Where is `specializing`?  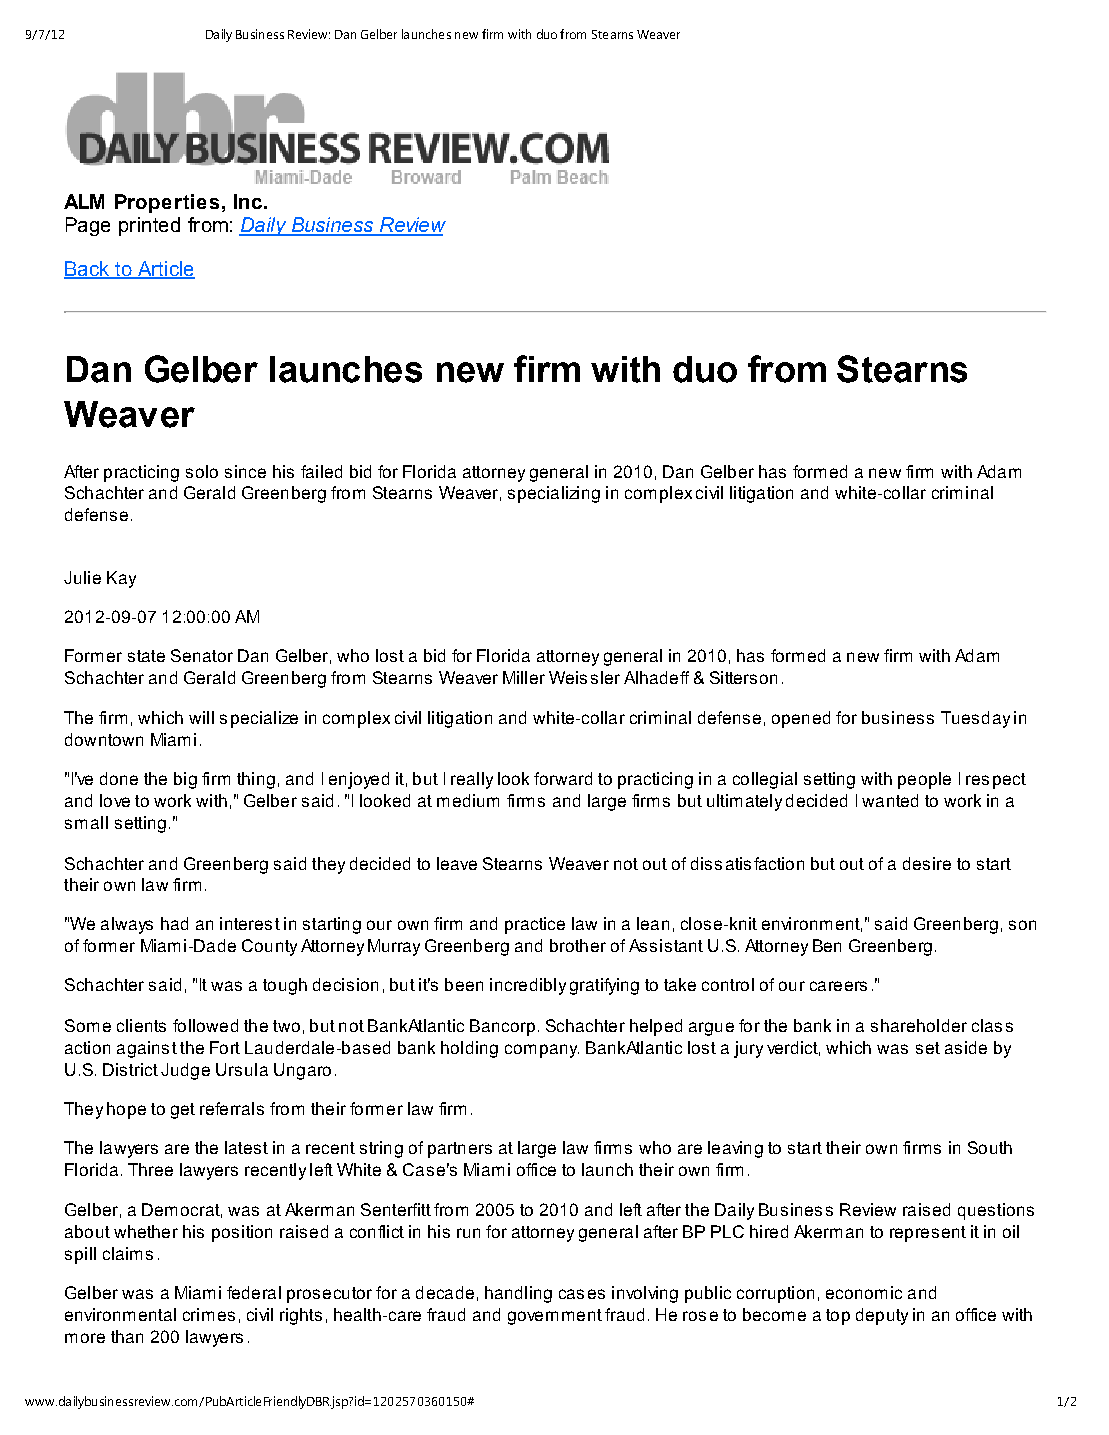 specializing is located at coordinates (554, 494).
